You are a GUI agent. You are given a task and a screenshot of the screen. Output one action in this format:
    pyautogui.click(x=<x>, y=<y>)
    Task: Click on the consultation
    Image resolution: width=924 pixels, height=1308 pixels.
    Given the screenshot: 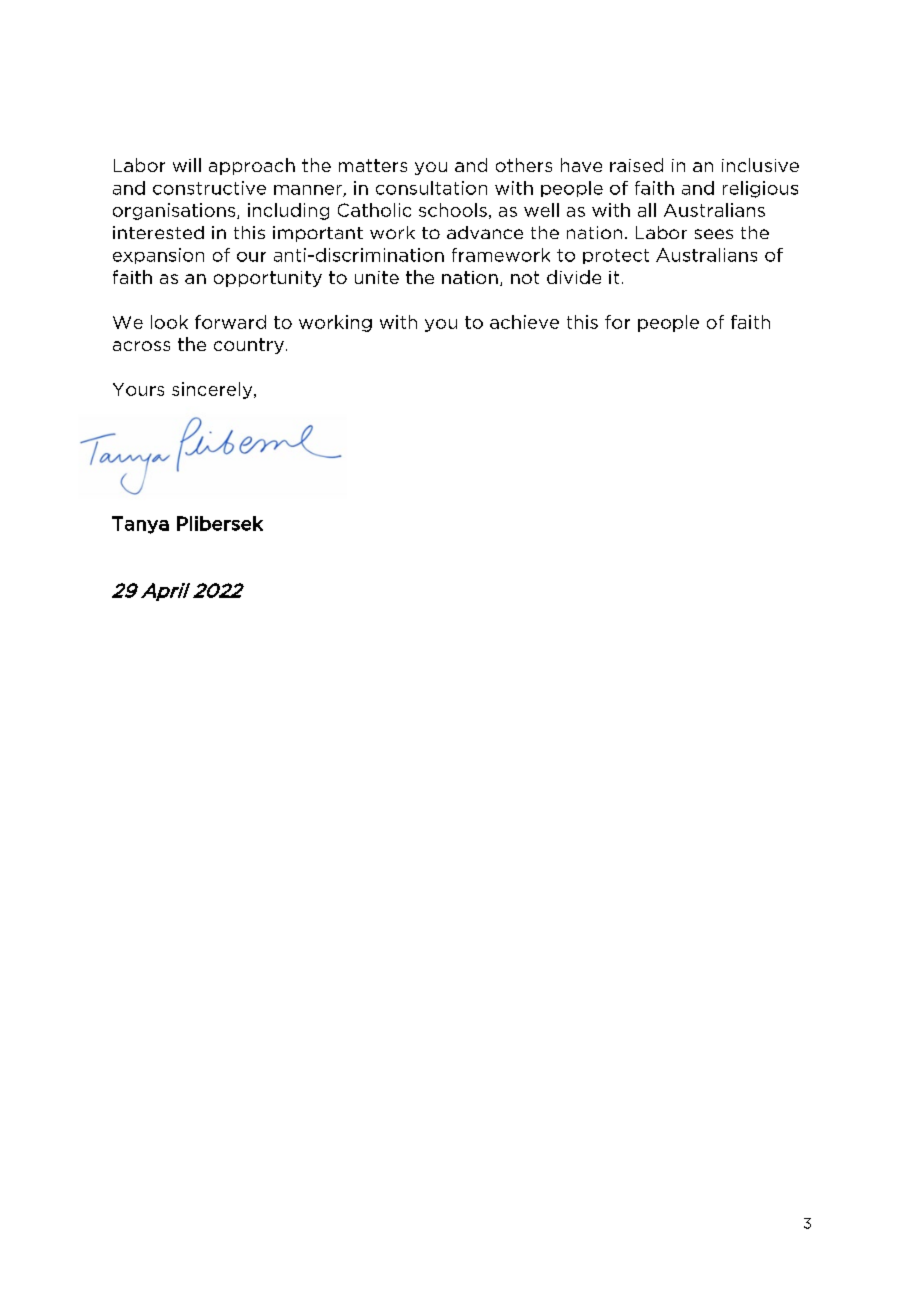 What is the action you would take?
    pyautogui.click(x=431, y=188)
